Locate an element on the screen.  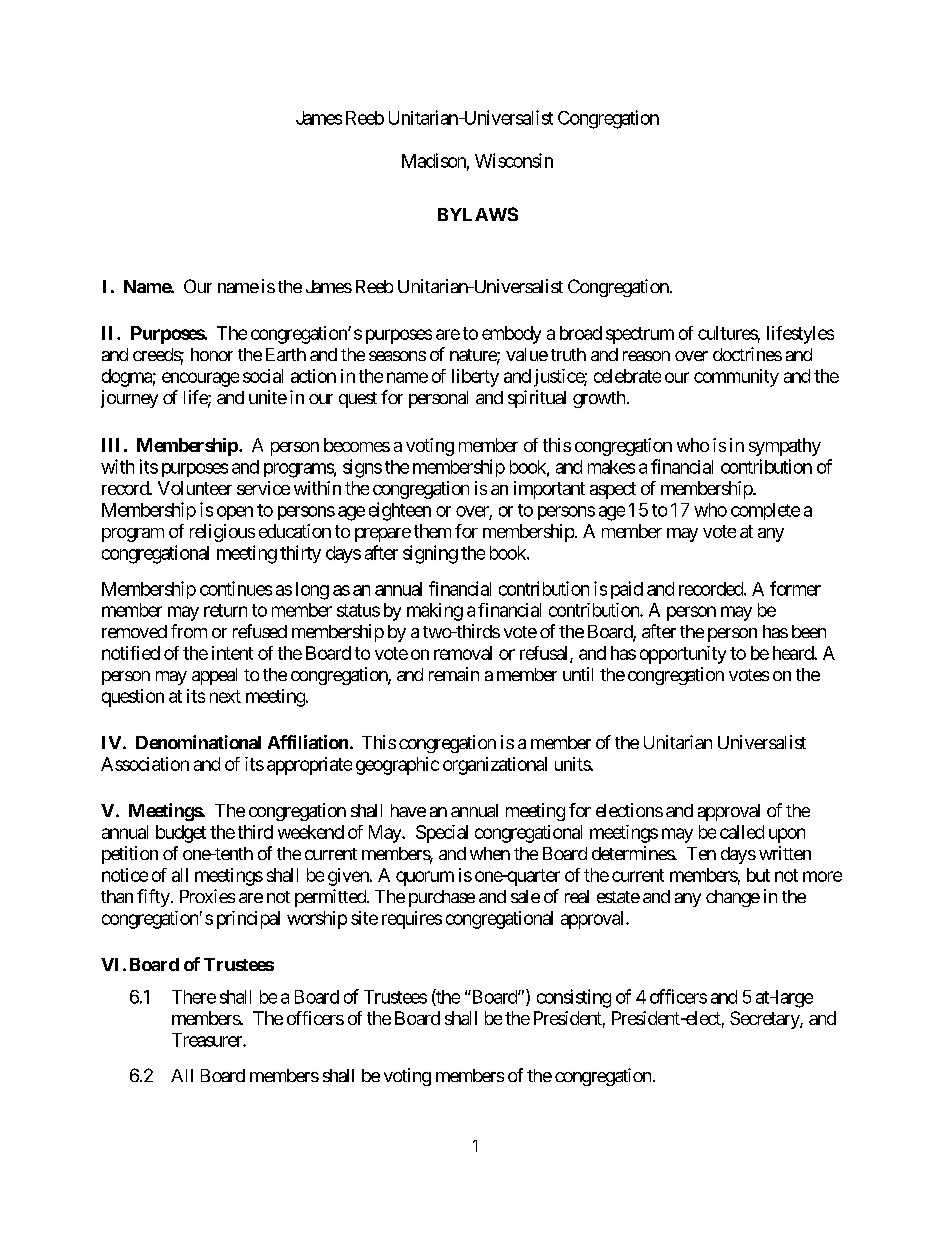
making is located at coordinates (435, 612).
